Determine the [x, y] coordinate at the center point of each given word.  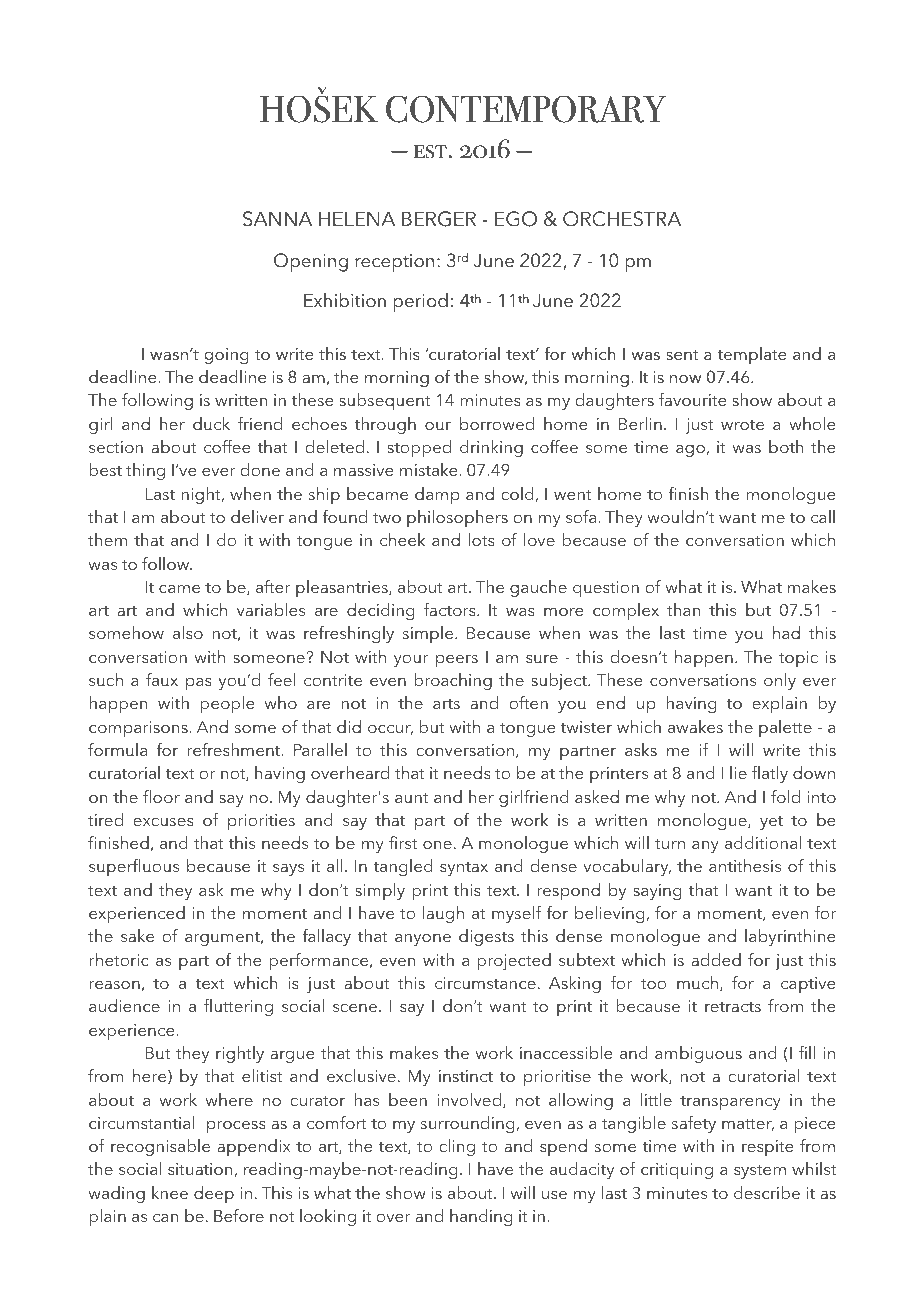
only [780, 681]
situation [201, 1170]
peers [457, 661]
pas [199, 684]
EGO [516, 219]
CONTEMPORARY [526, 109]
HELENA [357, 218]
